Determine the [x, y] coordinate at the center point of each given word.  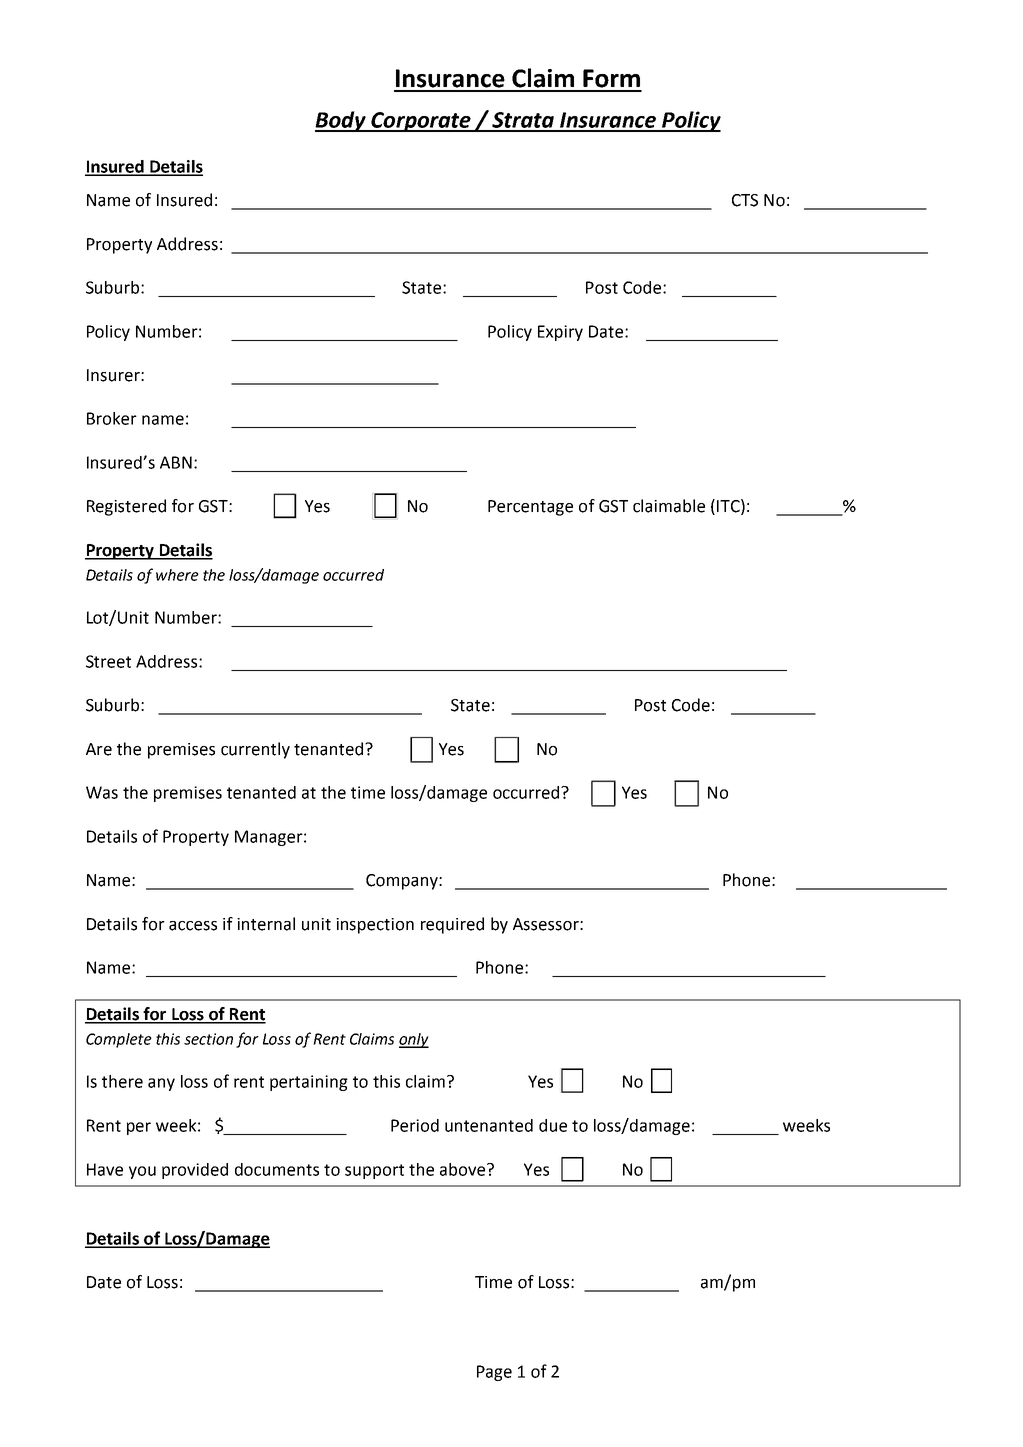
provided [195, 1171]
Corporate [421, 122]
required [452, 925]
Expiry [560, 333]
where [177, 575]
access [193, 926]
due [553, 1125]
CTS [745, 200]
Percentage [530, 508]
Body [341, 121]
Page [494, 1373]
